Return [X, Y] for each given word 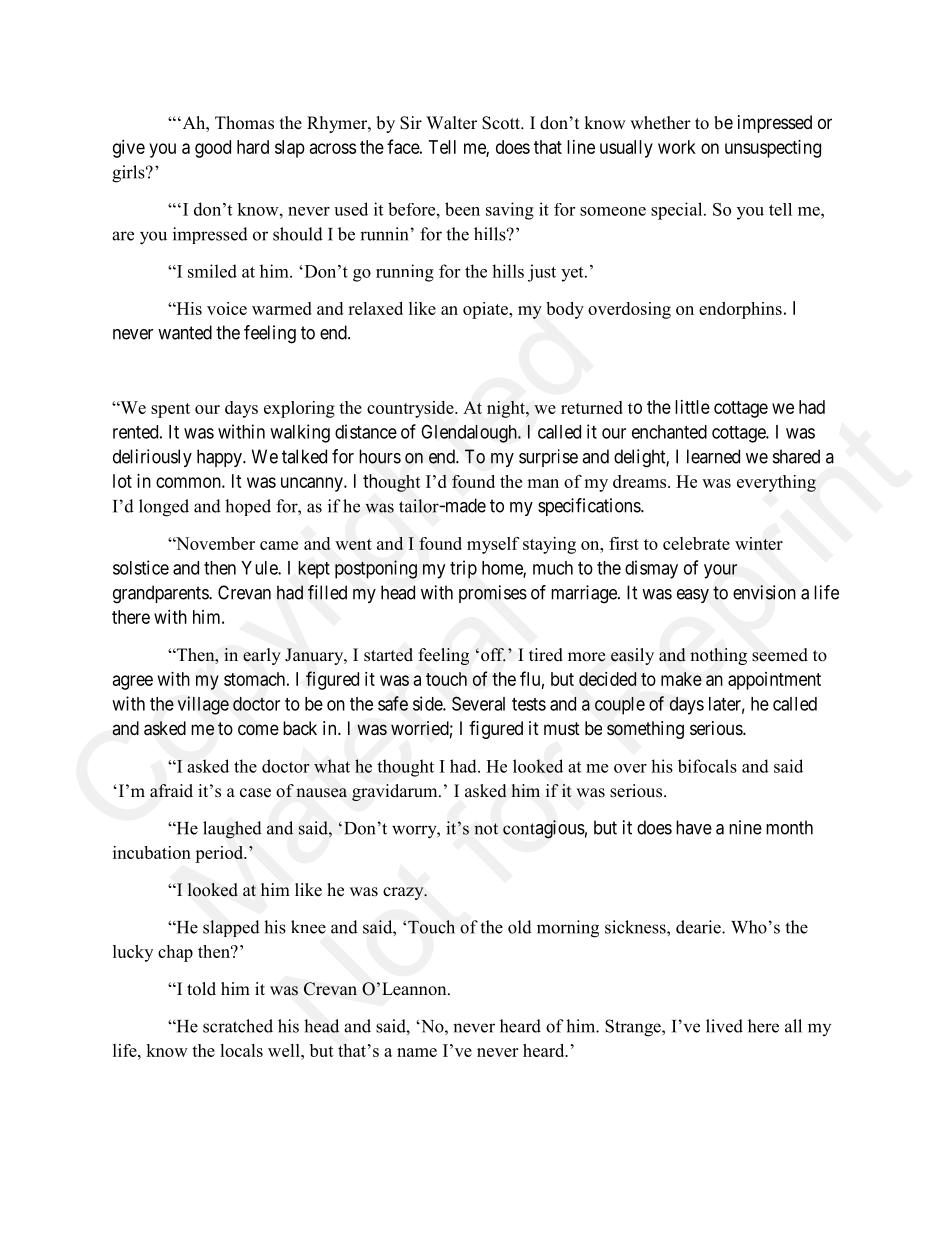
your [720, 571]
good [213, 149]
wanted [185, 332]
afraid [171, 791]
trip [463, 569]
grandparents [161, 594]
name [417, 1052]
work [677, 147]
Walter [451, 123]
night [507, 409]
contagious [544, 829]
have [694, 827]
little [692, 407]
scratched [238, 1026]
